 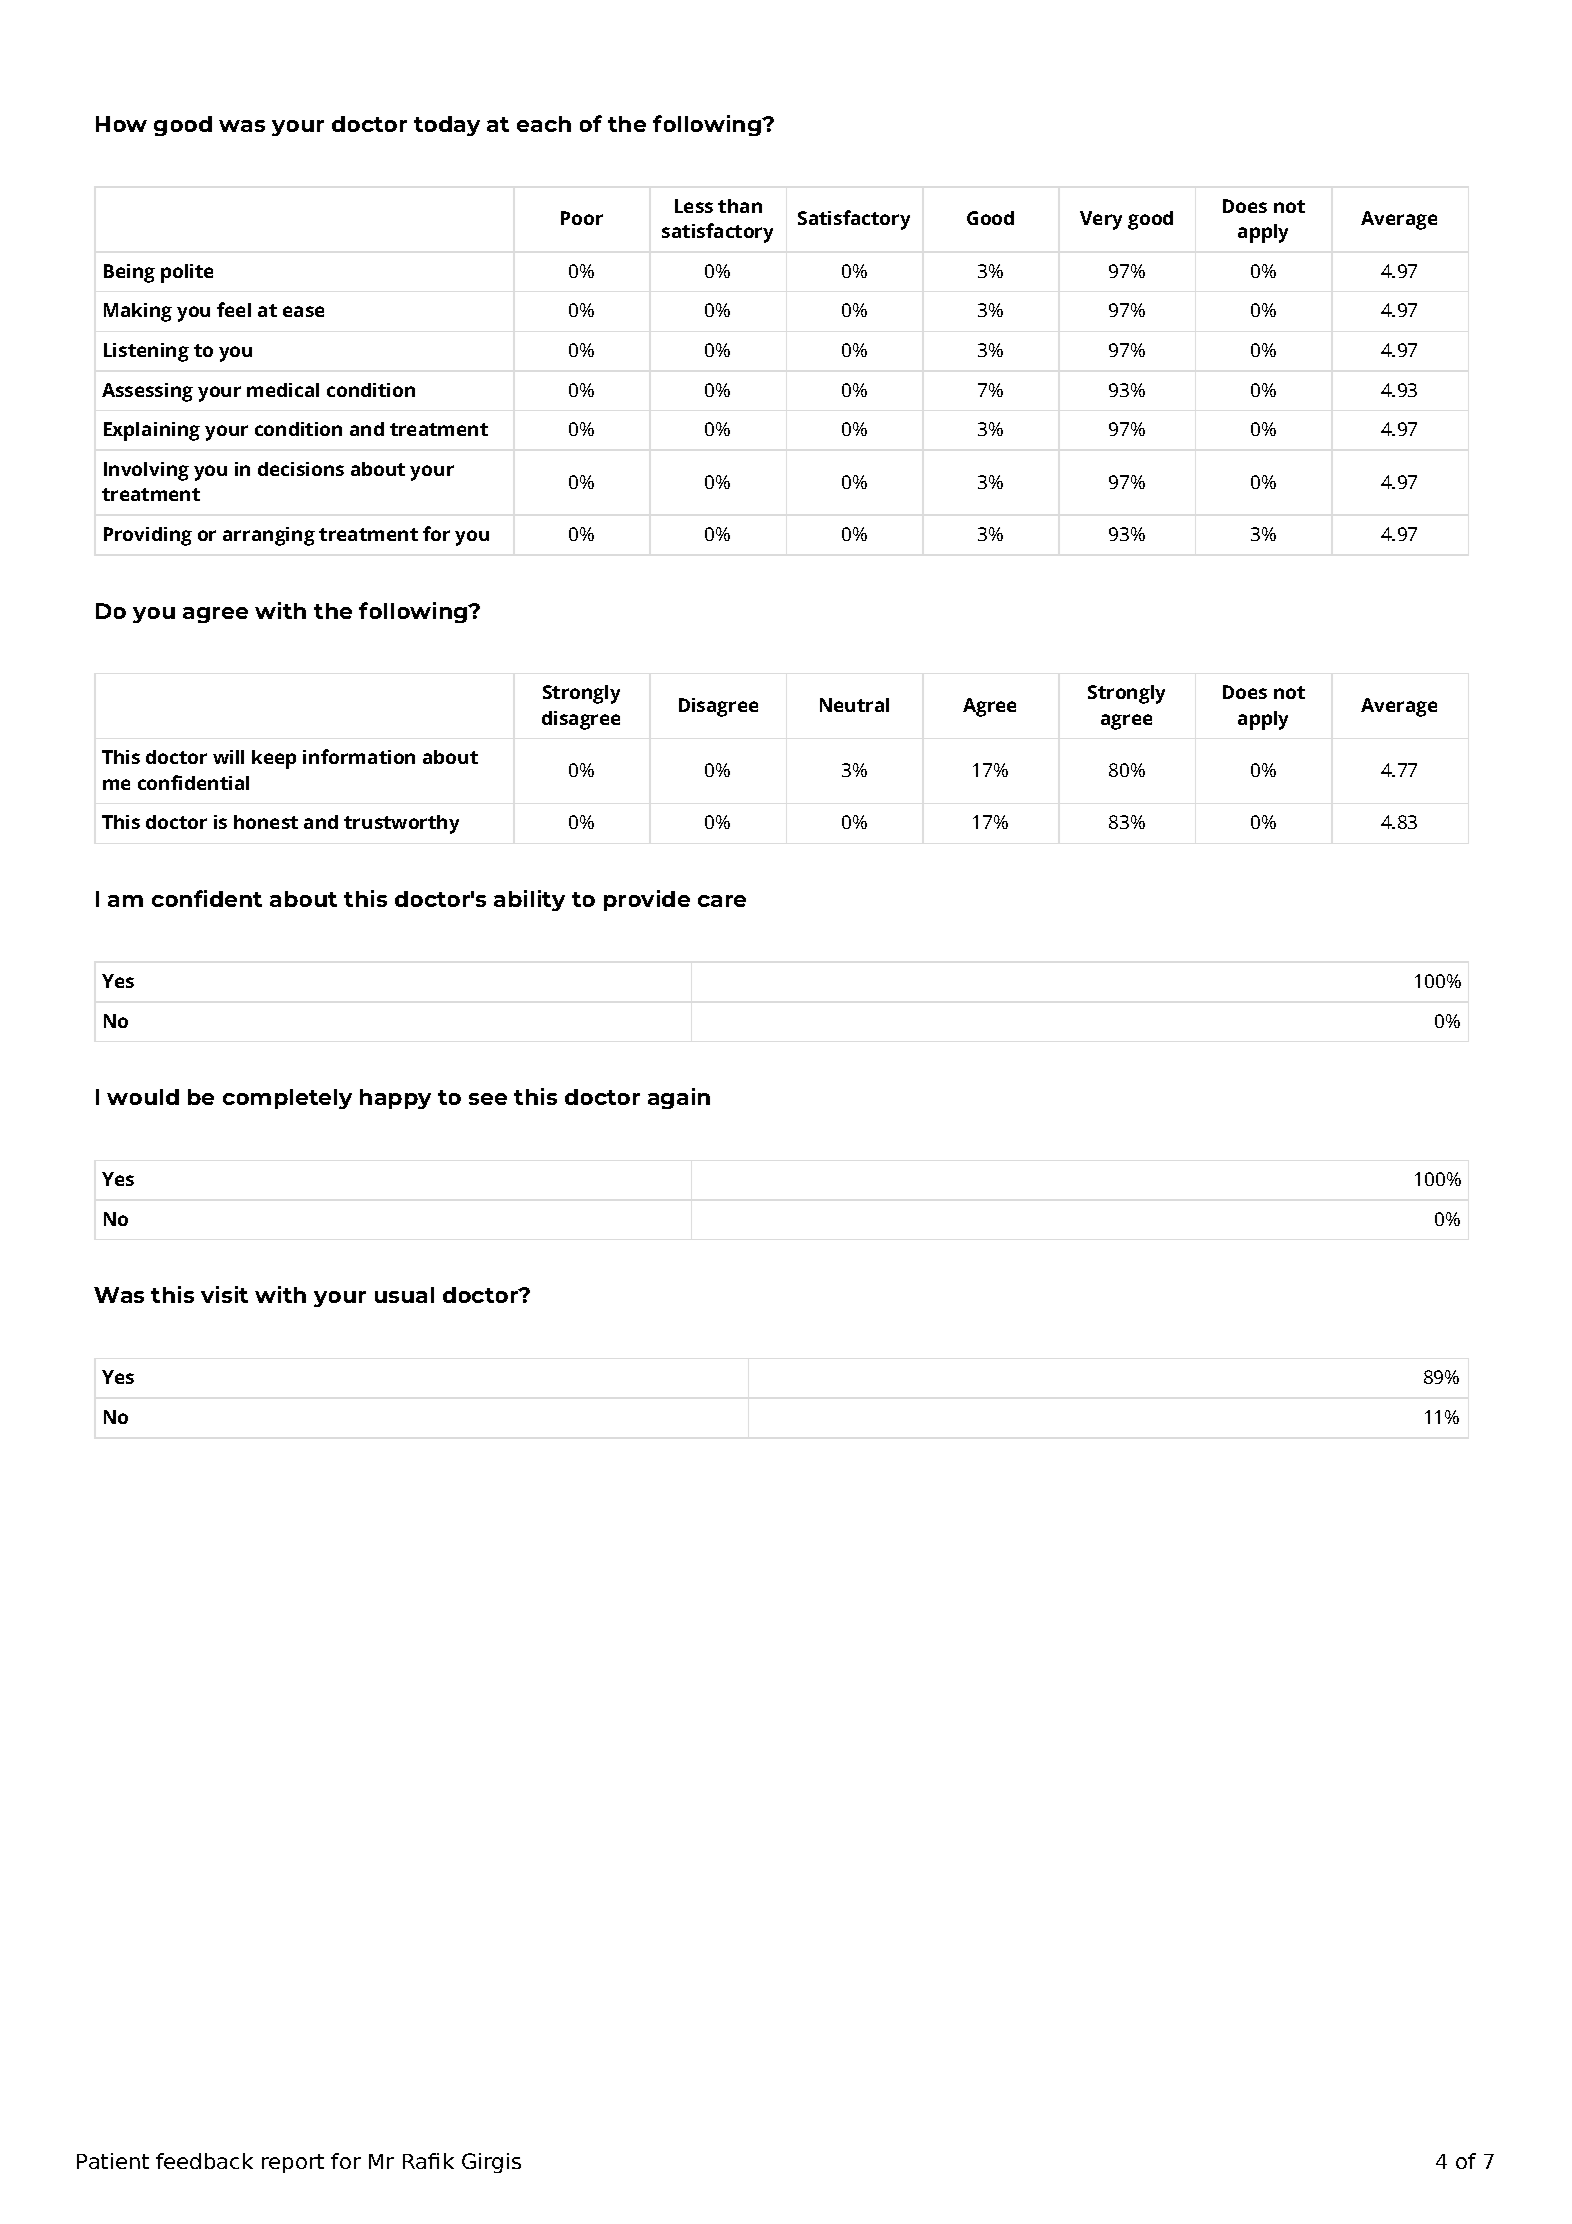 What do you see at coordinates (1101, 220) in the screenshot?
I see `Very` at bounding box center [1101, 220].
